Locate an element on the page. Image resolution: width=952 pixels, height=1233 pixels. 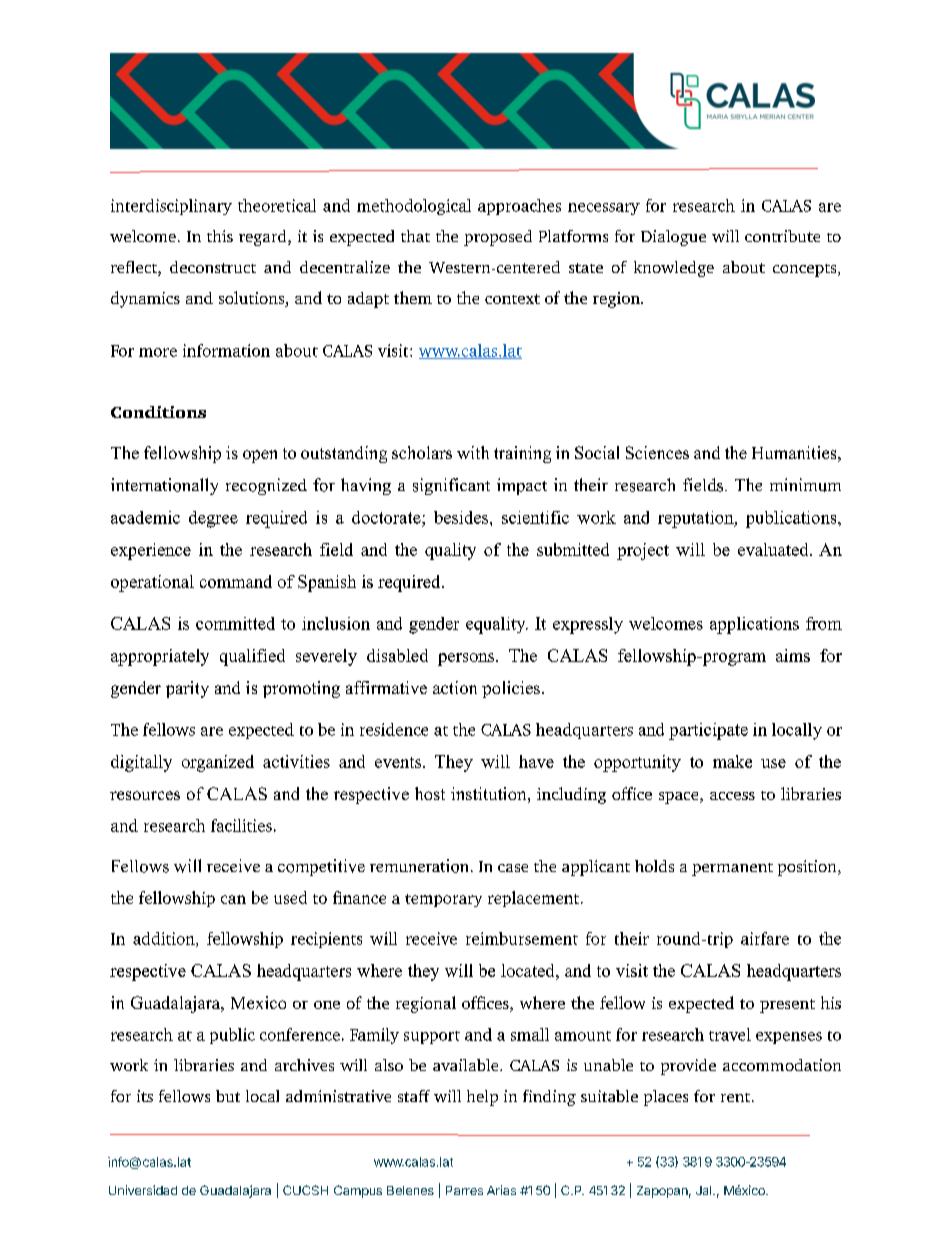
evaluated is located at coordinates (774, 549).
